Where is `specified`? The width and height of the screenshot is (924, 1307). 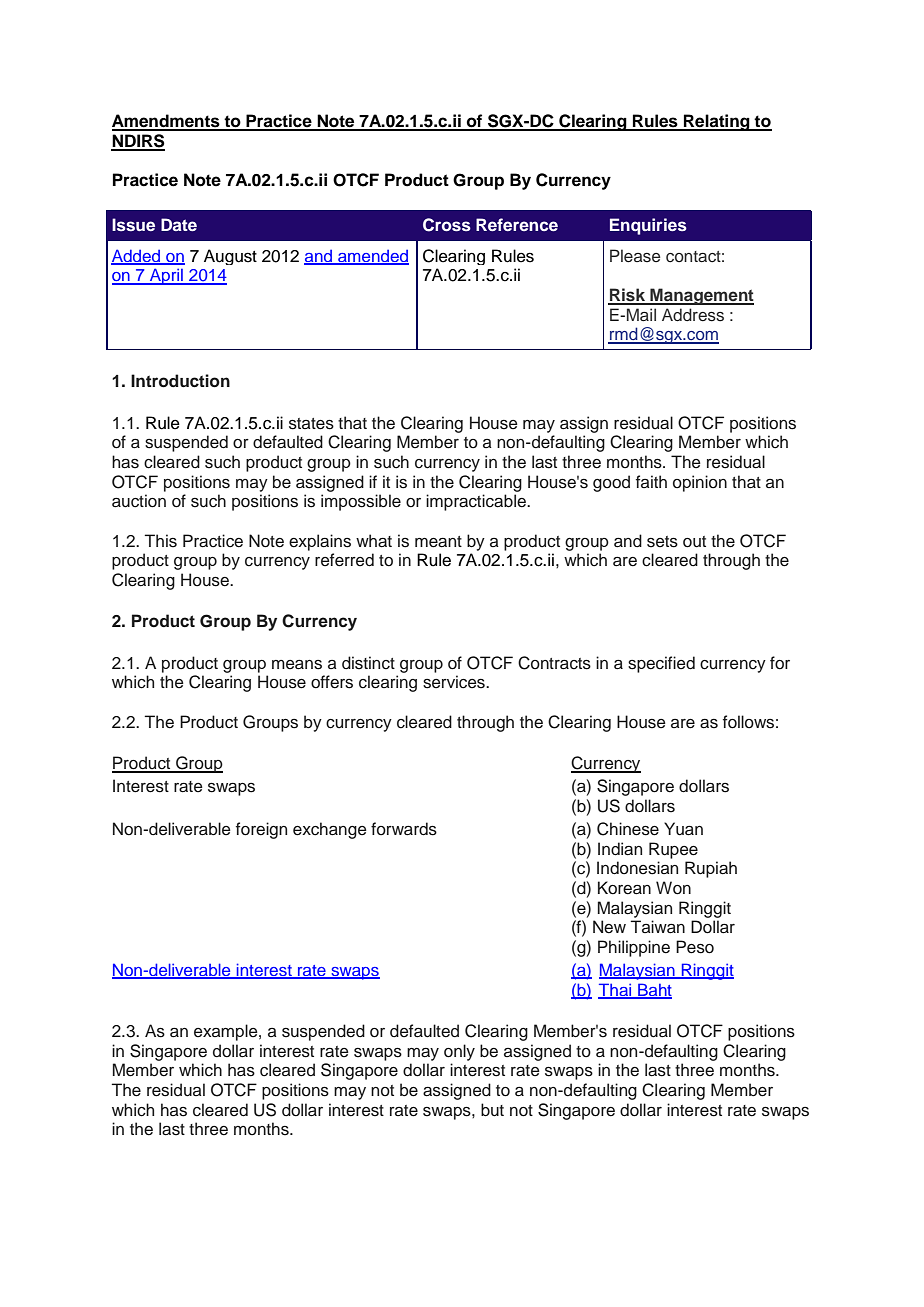
specified is located at coordinates (661, 664).
